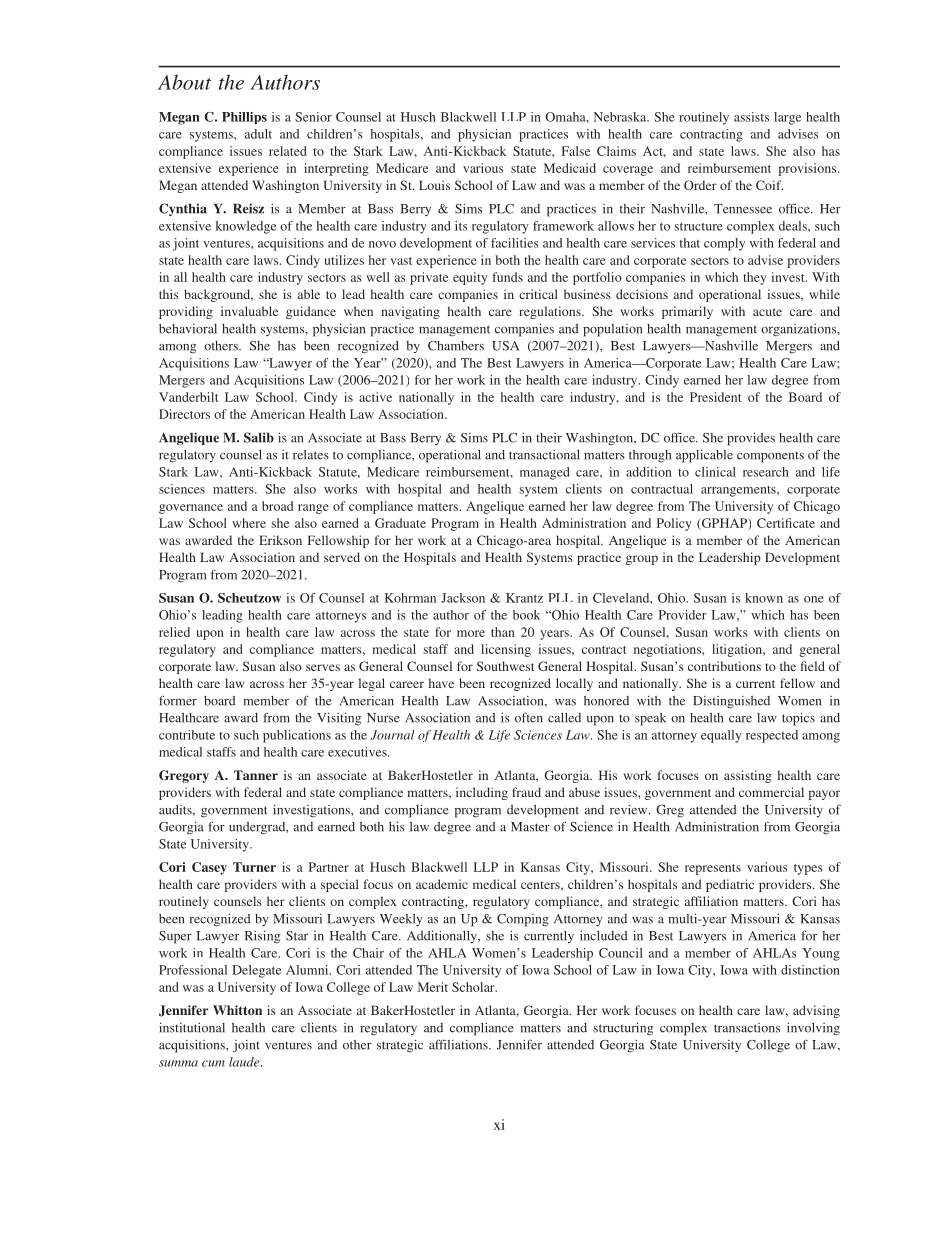  What do you see at coordinates (474, 987) in the document?
I see `Scholar` at bounding box center [474, 987].
